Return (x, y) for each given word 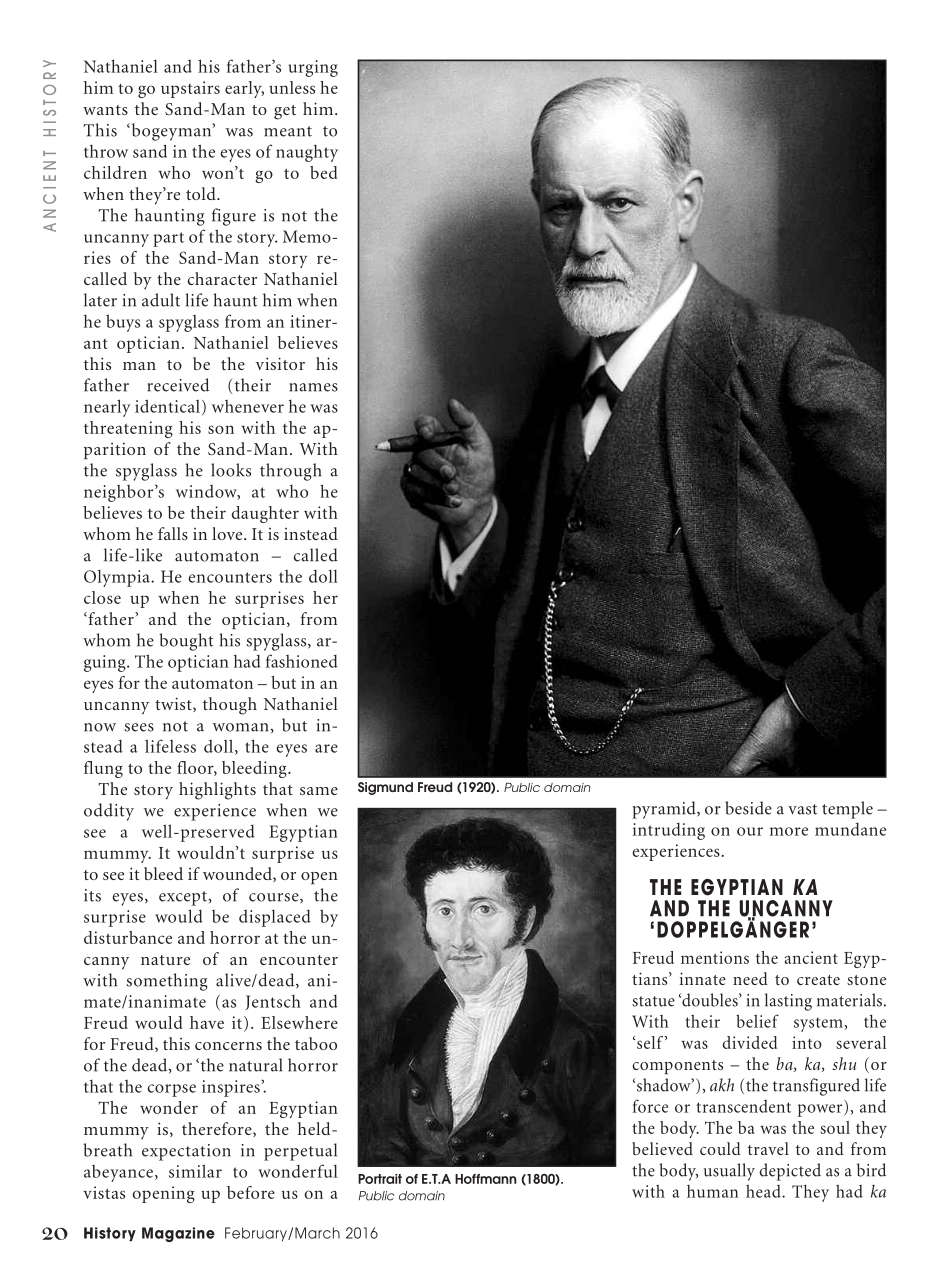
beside (748, 808)
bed (324, 172)
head (764, 1191)
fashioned (302, 661)
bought (186, 642)
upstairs (190, 89)
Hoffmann (486, 1179)
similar (195, 1171)
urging (313, 68)
